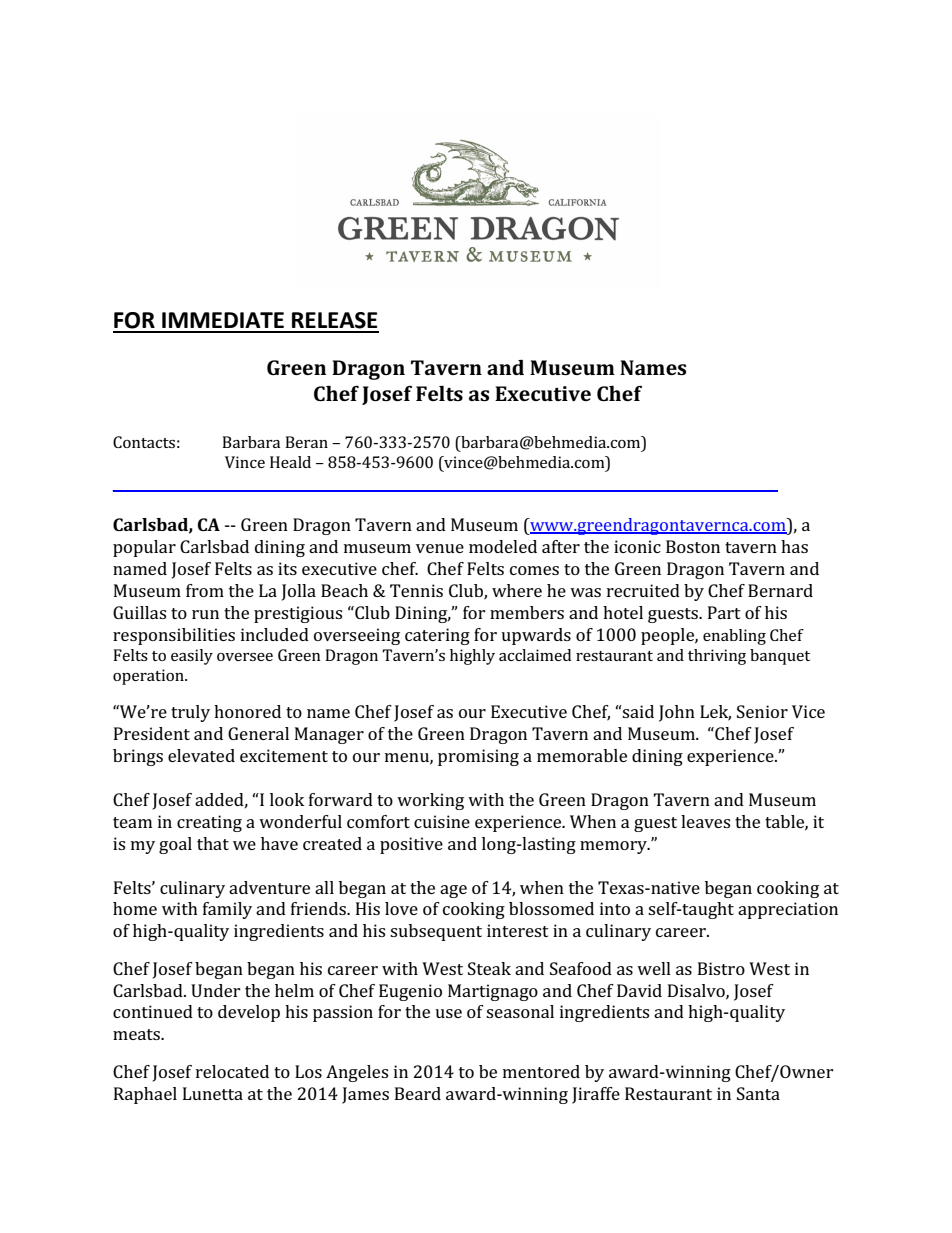  What do you see at coordinates (442, 821) in the document?
I see `cuisine` at bounding box center [442, 821].
